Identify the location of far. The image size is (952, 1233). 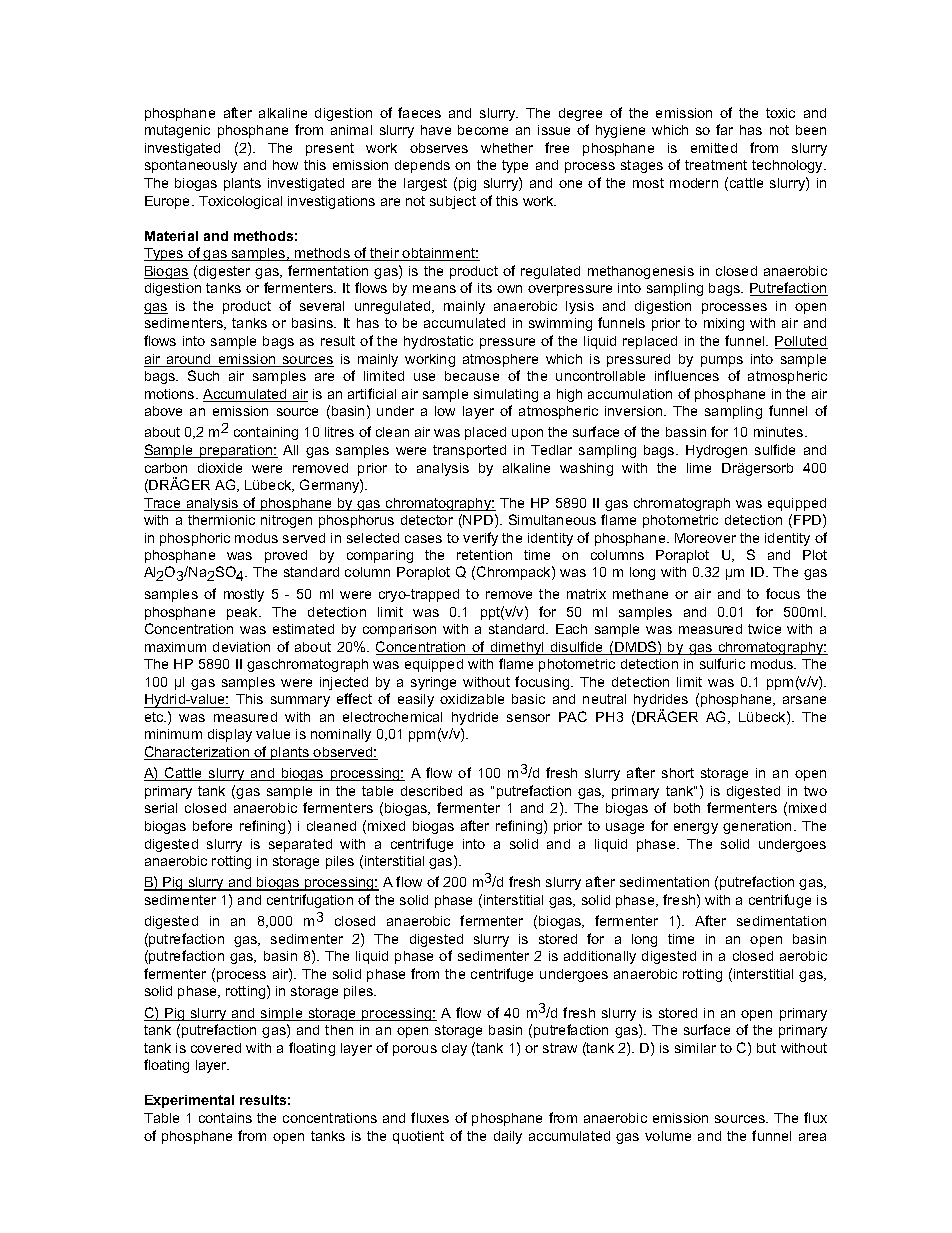
(724, 129).
